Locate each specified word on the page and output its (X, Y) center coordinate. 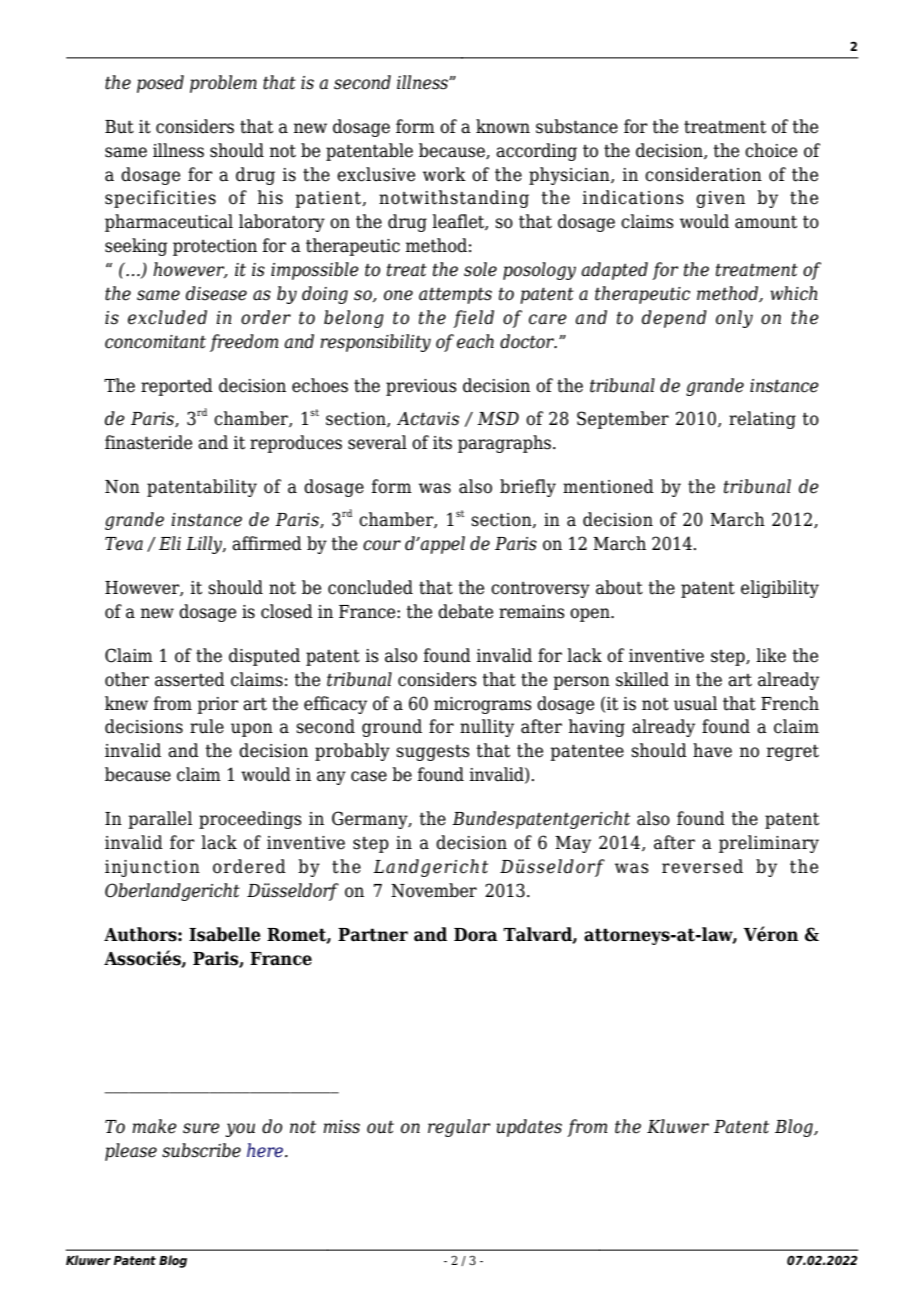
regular (459, 1128)
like (771, 655)
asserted (190, 679)
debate (465, 611)
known (503, 126)
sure (201, 1128)
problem (223, 84)
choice (771, 150)
